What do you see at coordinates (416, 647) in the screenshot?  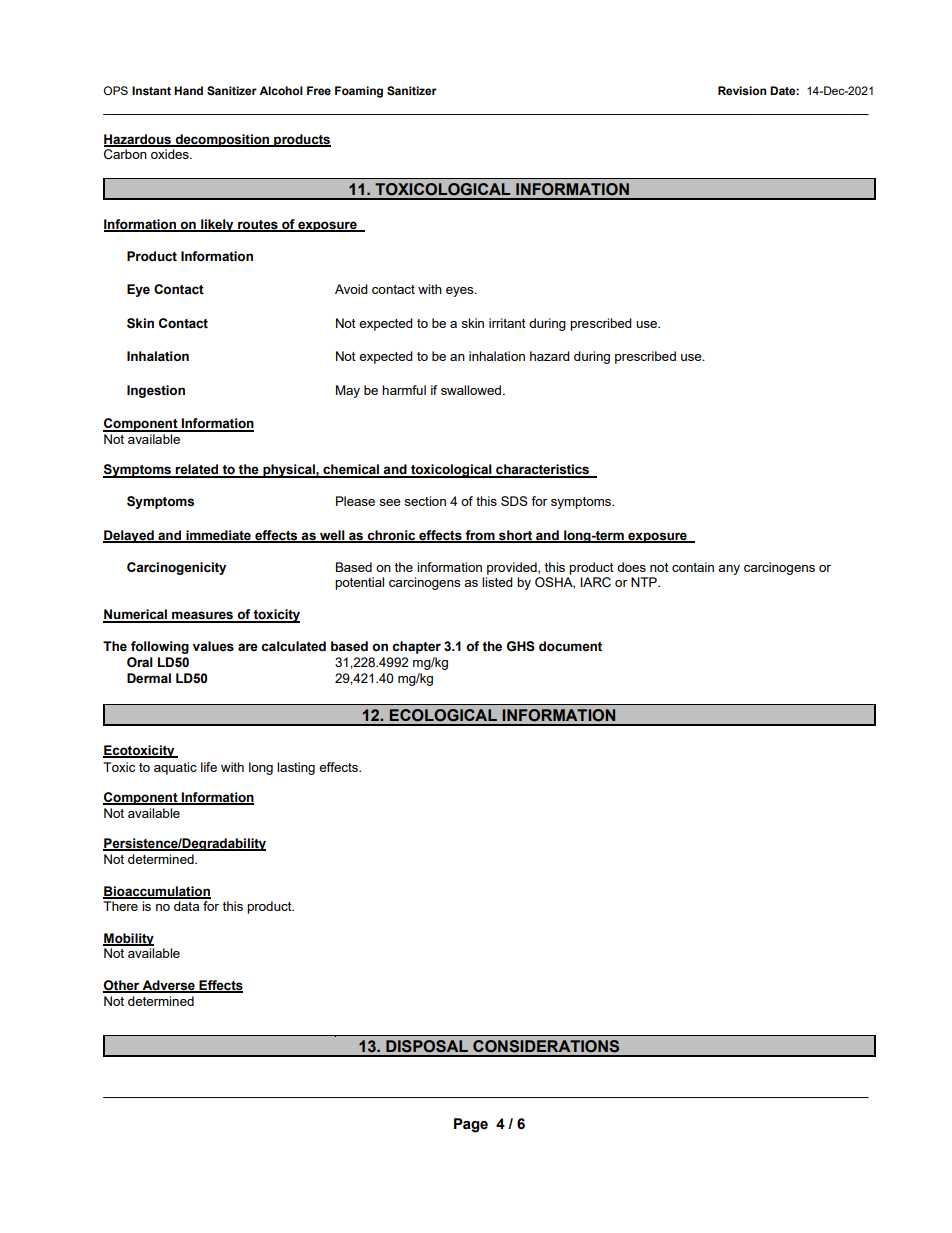 I see `chapter` at bounding box center [416, 647].
